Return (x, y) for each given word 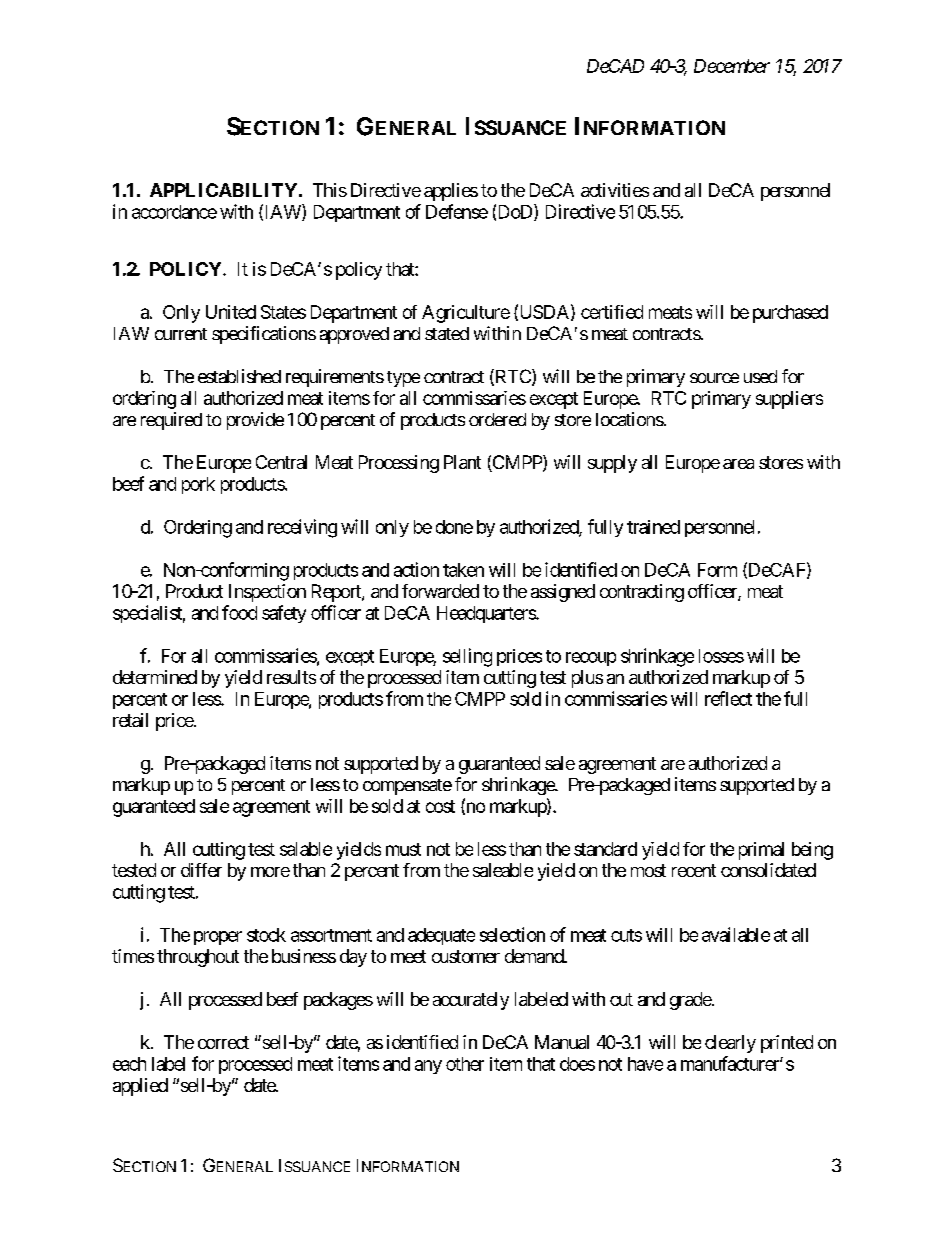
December (732, 66)
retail (130, 720)
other (465, 1064)
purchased (790, 314)
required (171, 421)
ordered (497, 419)
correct (223, 1042)
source (714, 378)
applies (451, 192)
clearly (730, 1044)
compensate (407, 787)
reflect (728, 698)
